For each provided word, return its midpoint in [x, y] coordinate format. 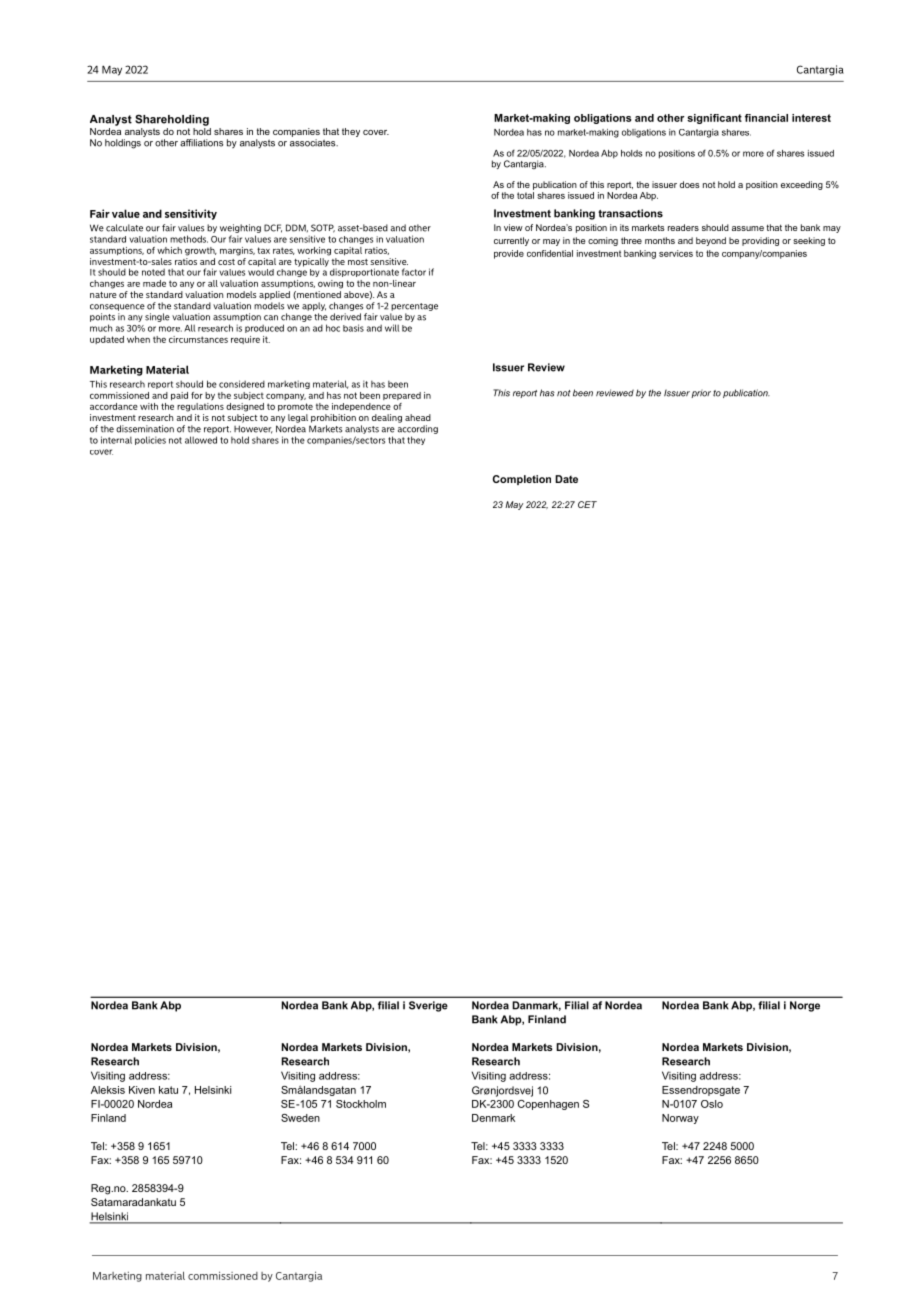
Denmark [493, 1118]
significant [714, 119]
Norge [805, 1006]
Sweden [300, 1118]
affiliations [201, 143]
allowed [201, 440]
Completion [522, 480]
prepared [402, 396]
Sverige [428, 1006]
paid [179, 396]
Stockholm [361, 1104]
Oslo [712, 1104]
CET [587, 504]
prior [701, 394]
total [525, 195]
